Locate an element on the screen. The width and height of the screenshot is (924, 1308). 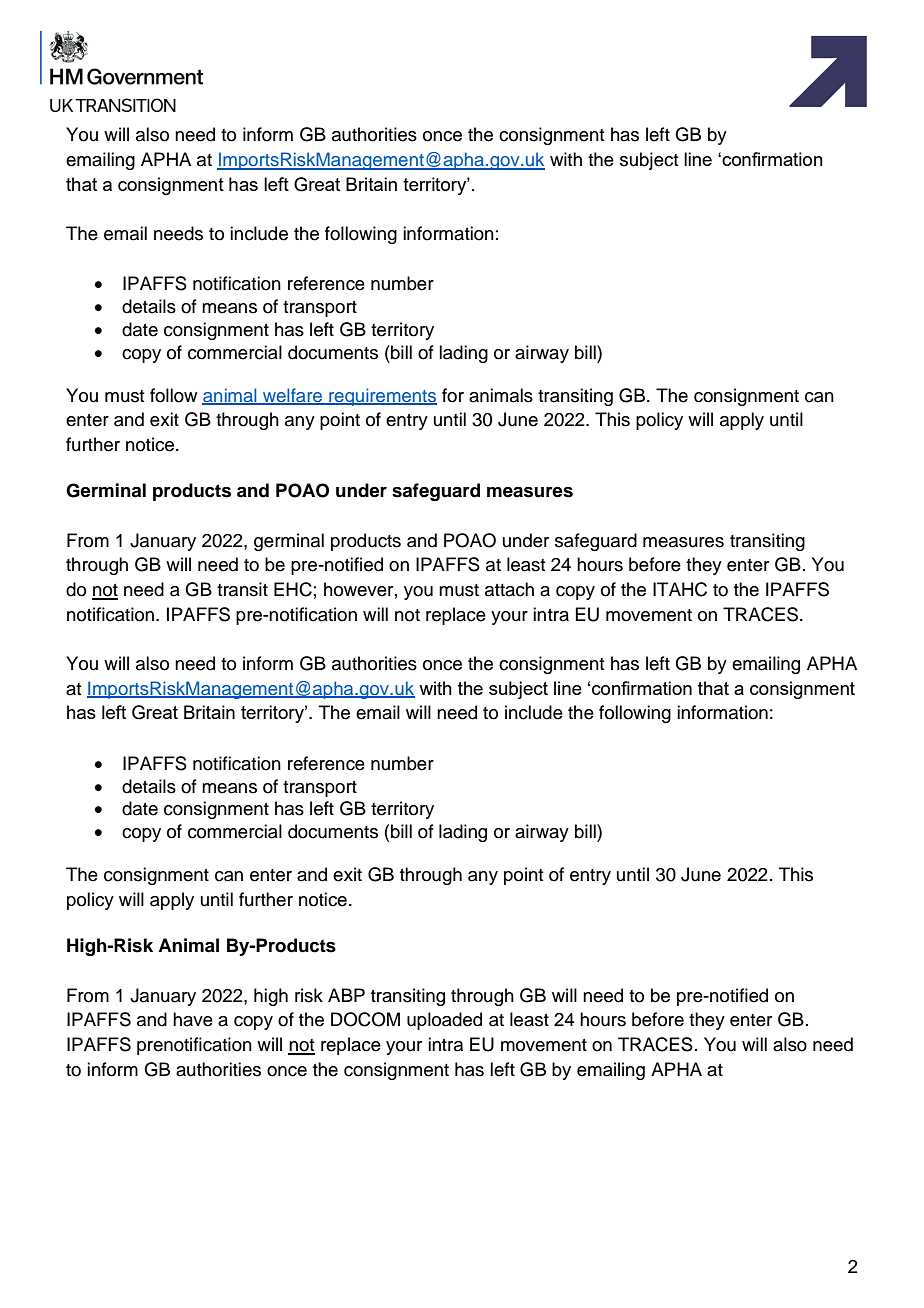
welfare is located at coordinates (293, 396).
